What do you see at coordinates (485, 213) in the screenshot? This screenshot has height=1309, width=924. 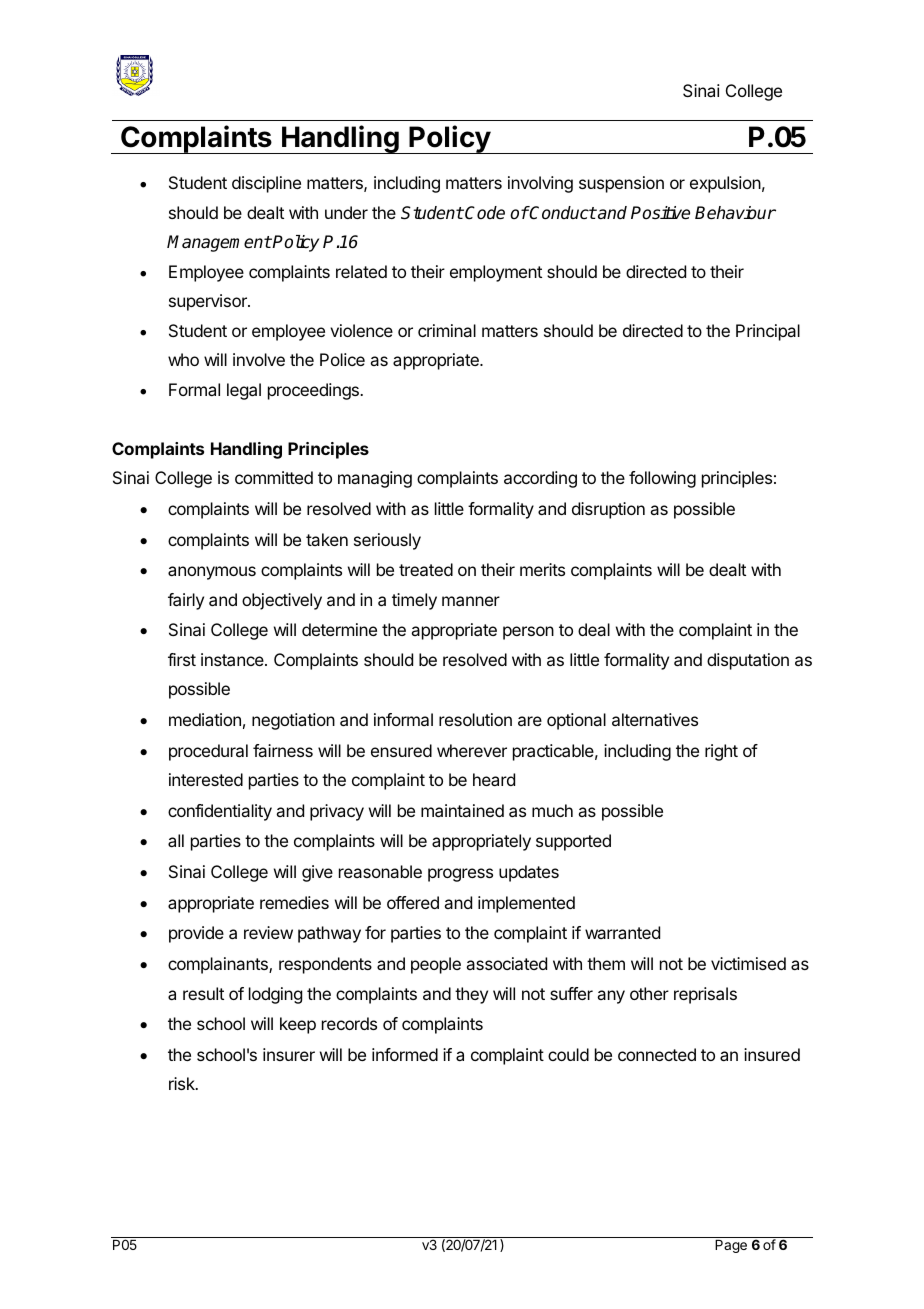 I see `Code` at bounding box center [485, 213].
